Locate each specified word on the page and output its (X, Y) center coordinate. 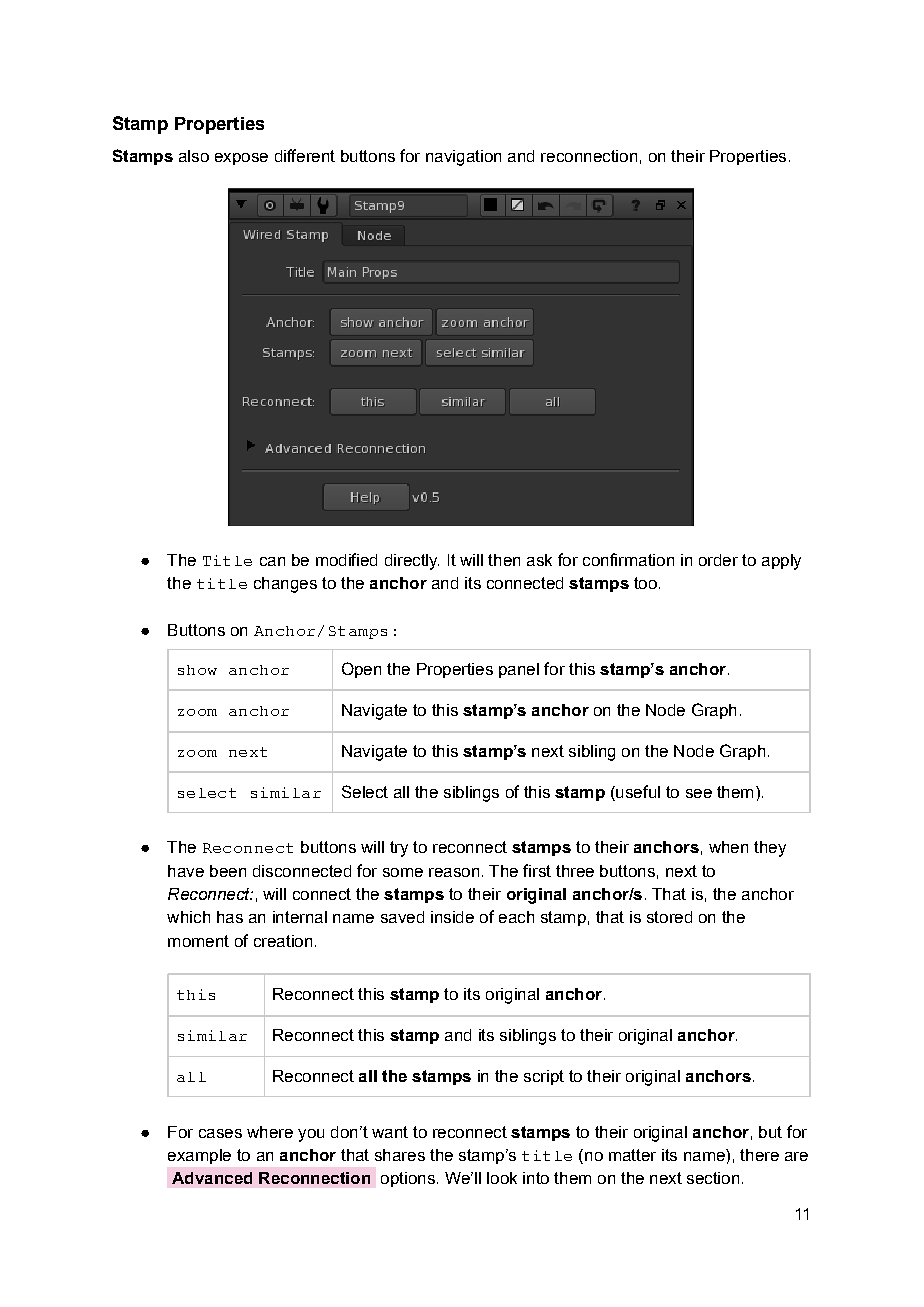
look (502, 1178)
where (270, 1132)
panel (519, 670)
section (713, 1178)
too (645, 583)
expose (241, 159)
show (197, 670)
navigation (463, 158)
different (305, 155)
